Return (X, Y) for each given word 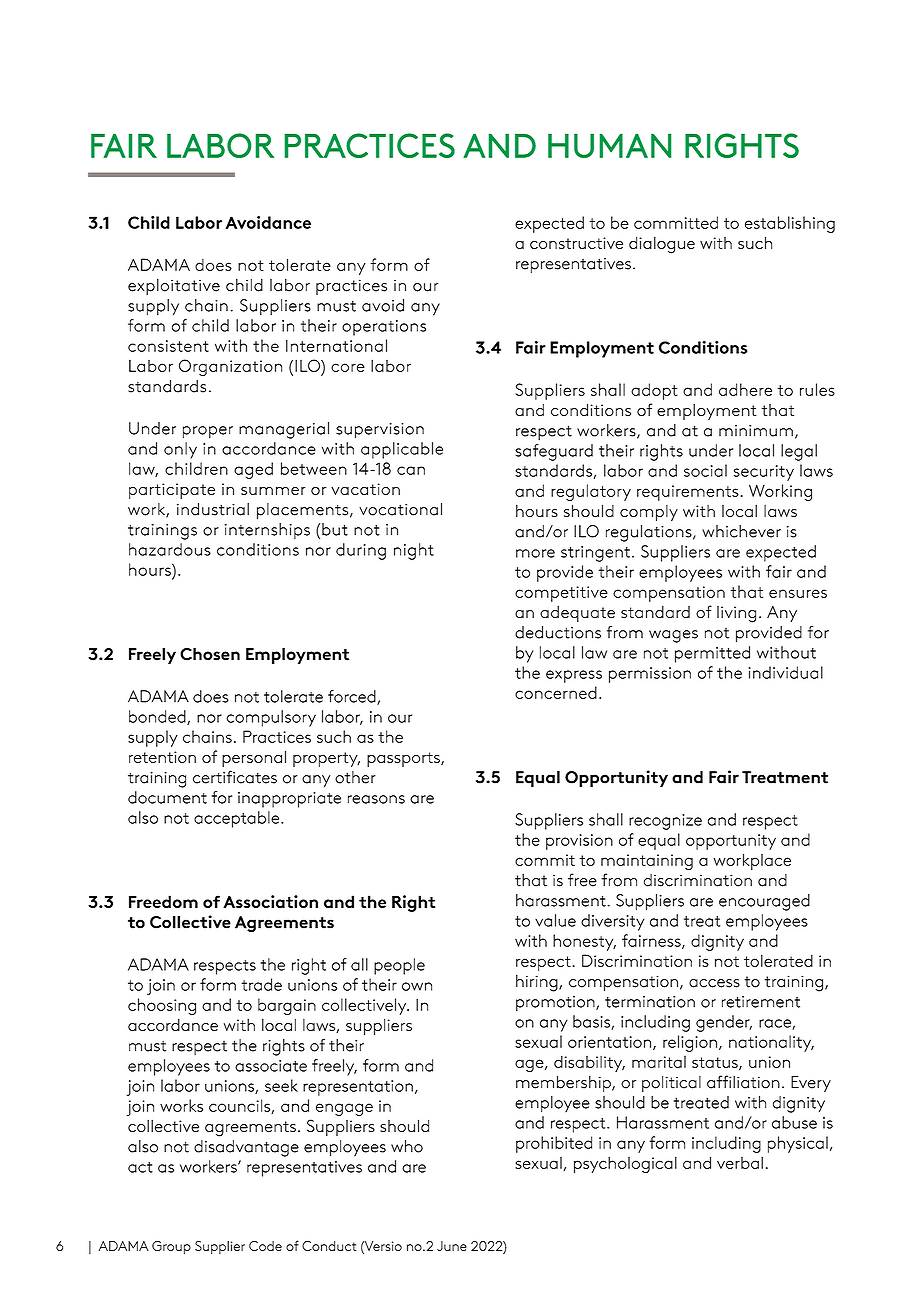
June (452, 1246)
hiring (538, 983)
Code (265, 1246)
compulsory (271, 718)
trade (261, 984)
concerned (556, 692)
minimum (756, 431)
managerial (284, 430)
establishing (790, 224)
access (714, 983)
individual (786, 672)
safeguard (554, 452)
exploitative (174, 286)
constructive (576, 243)
